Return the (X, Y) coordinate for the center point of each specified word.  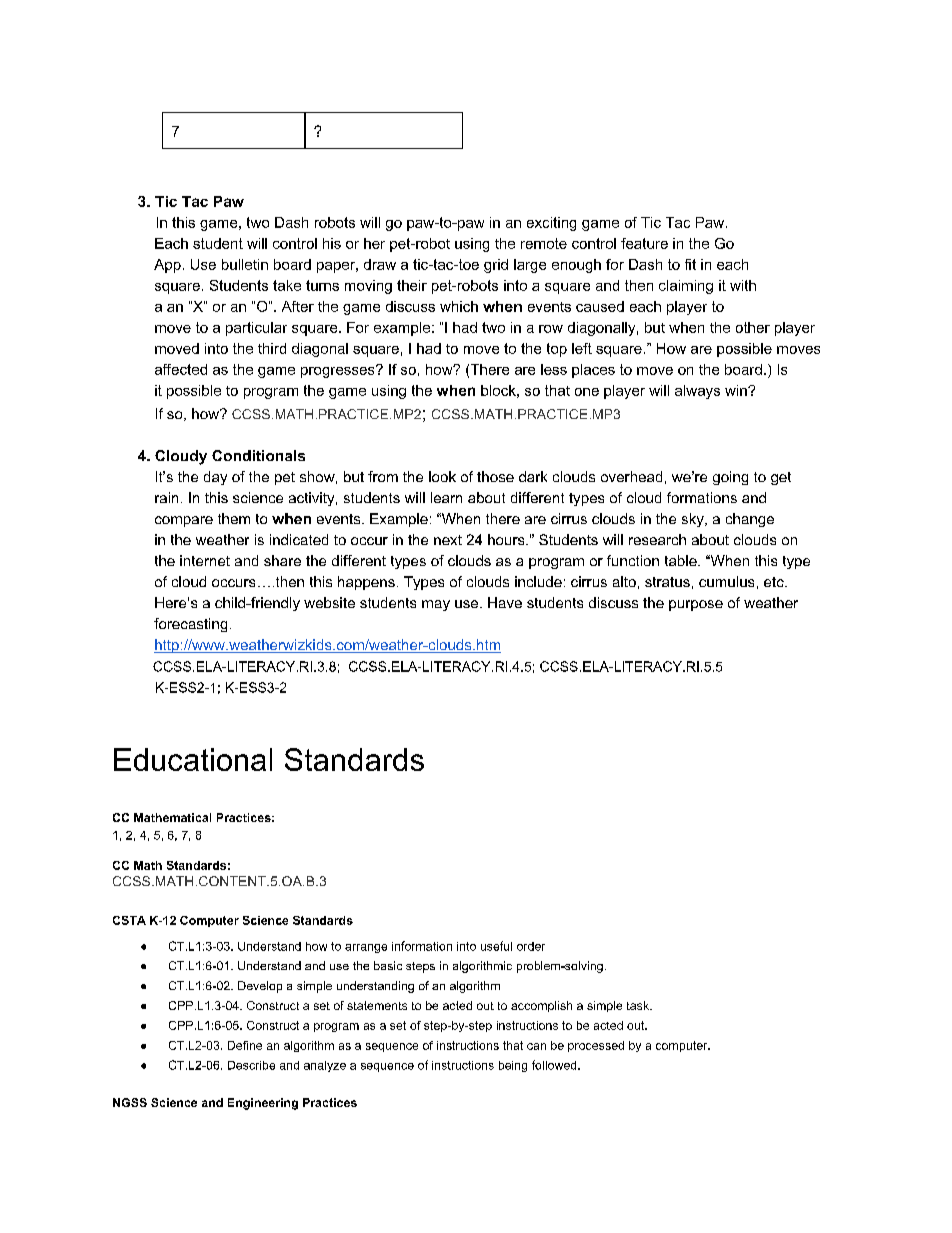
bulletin (245, 264)
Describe (251, 1065)
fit (690, 264)
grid (496, 266)
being (513, 1066)
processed (596, 1046)
